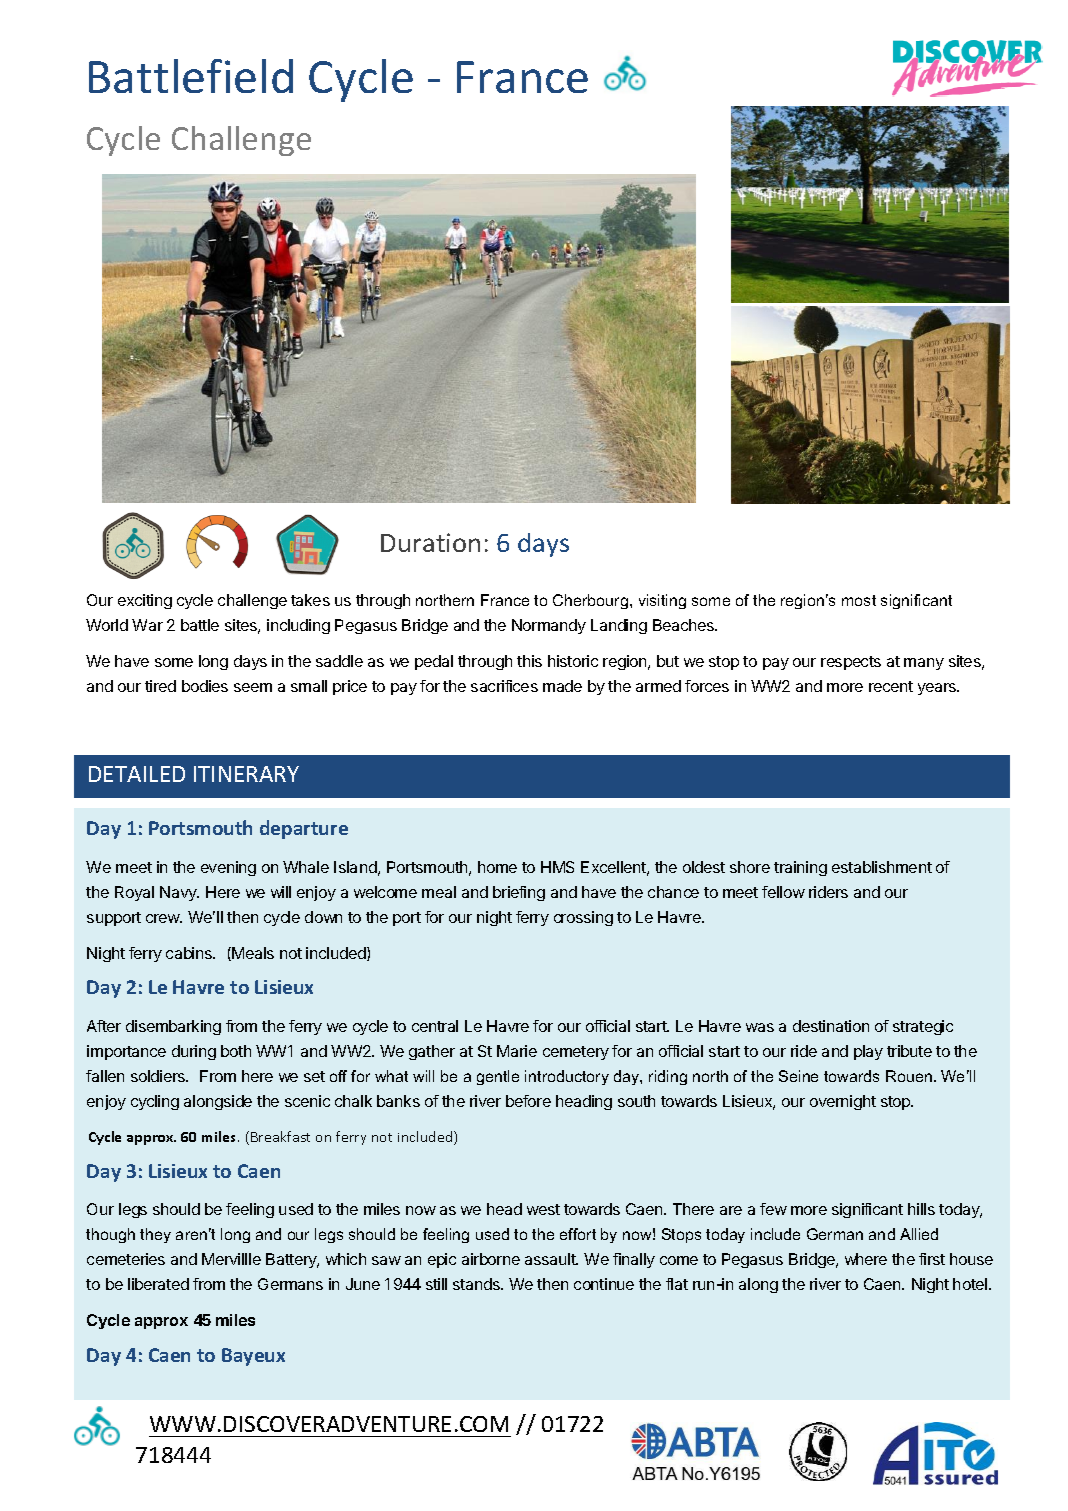 Image resolution: width=1068 pixels, height=1511 pixels. What do you see at coordinates (859, 600) in the screenshot?
I see `most` at bounding box center [859, 600].
